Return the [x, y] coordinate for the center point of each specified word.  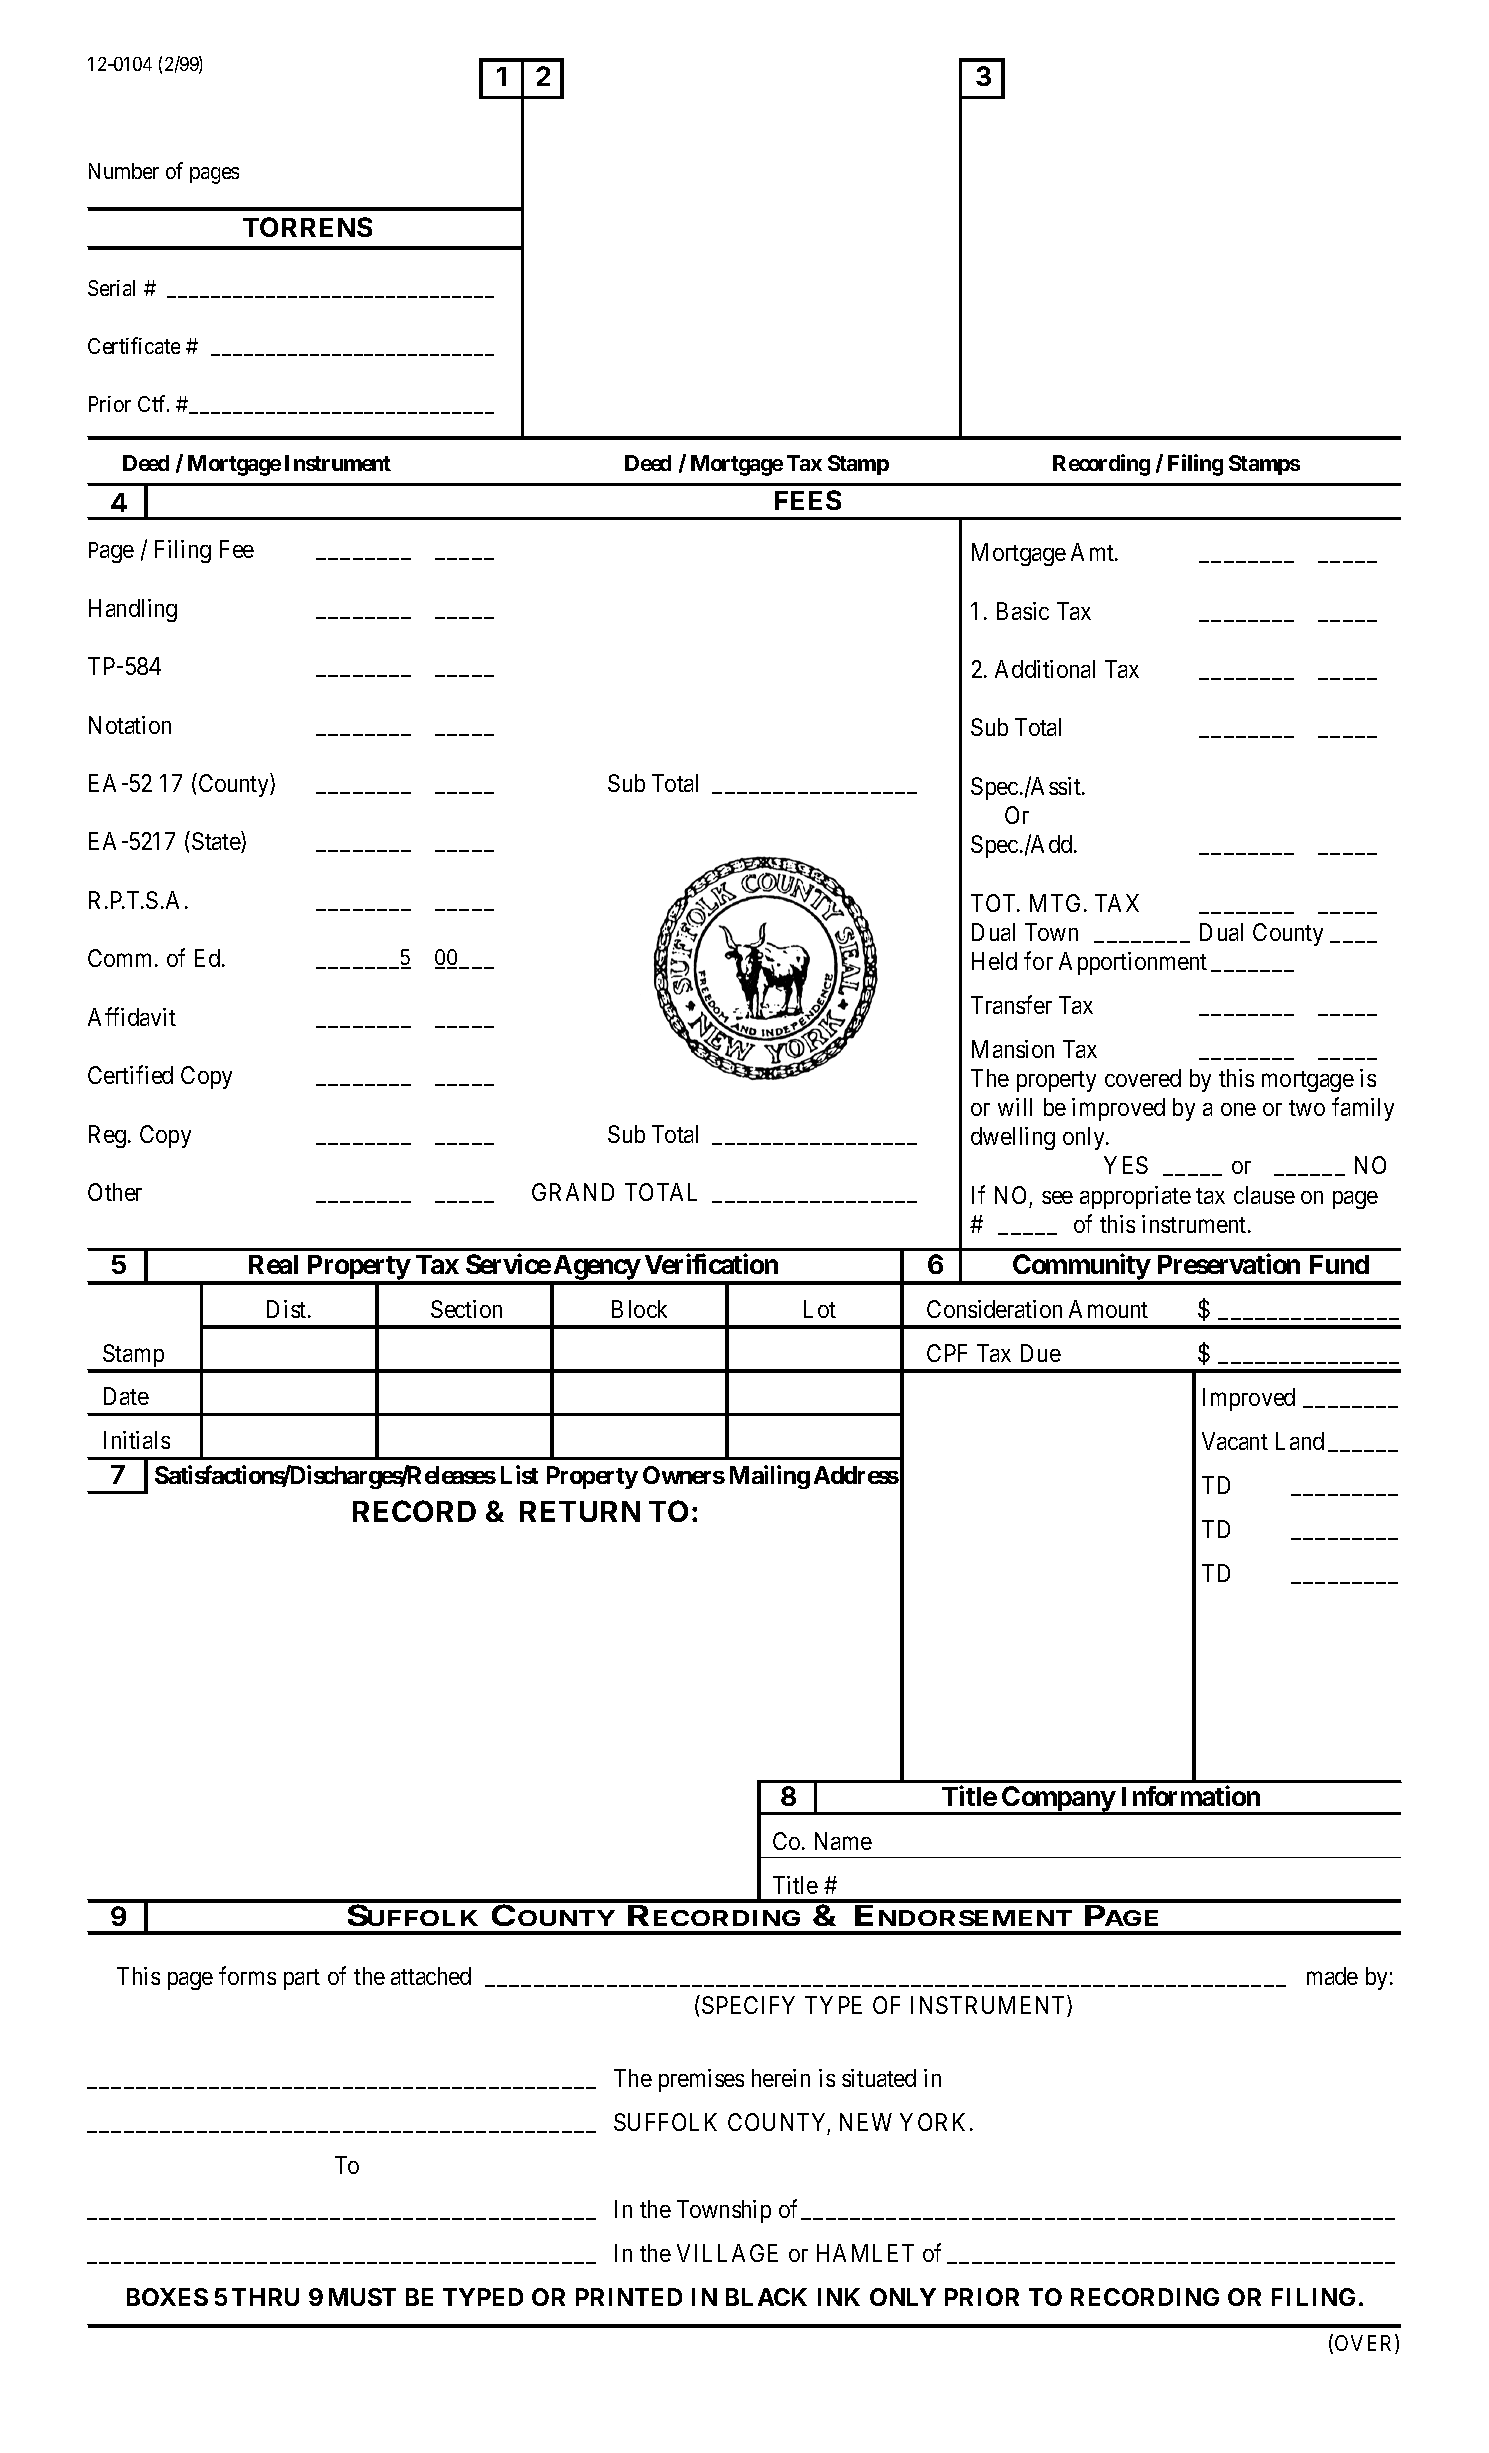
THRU [265, 2297]
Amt [1093, 552]
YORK [935, 2122]
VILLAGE [727, 2253]
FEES [808, 500]
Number [124, 171]
